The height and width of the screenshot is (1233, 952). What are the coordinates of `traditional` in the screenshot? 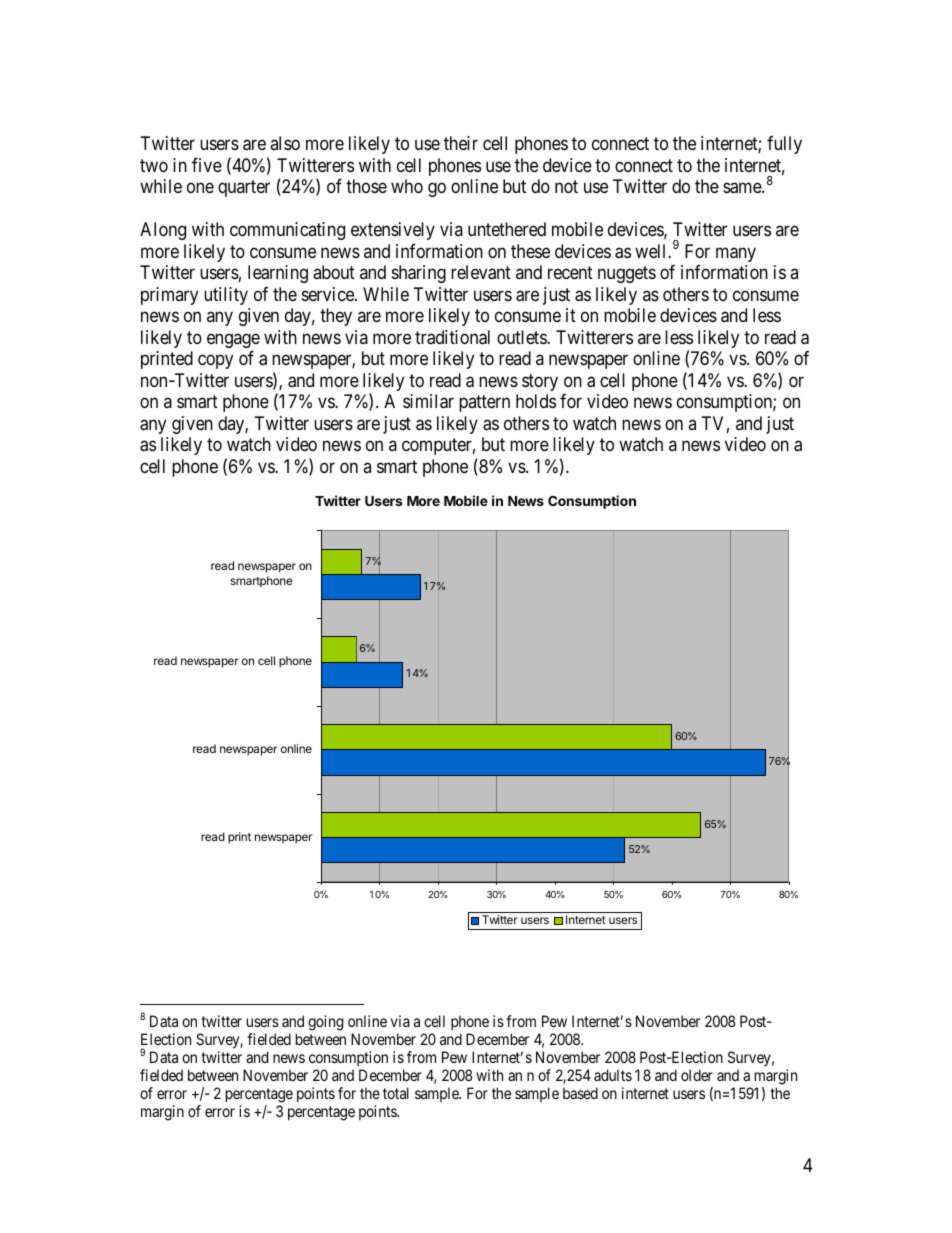 It's located at (452, 337).
